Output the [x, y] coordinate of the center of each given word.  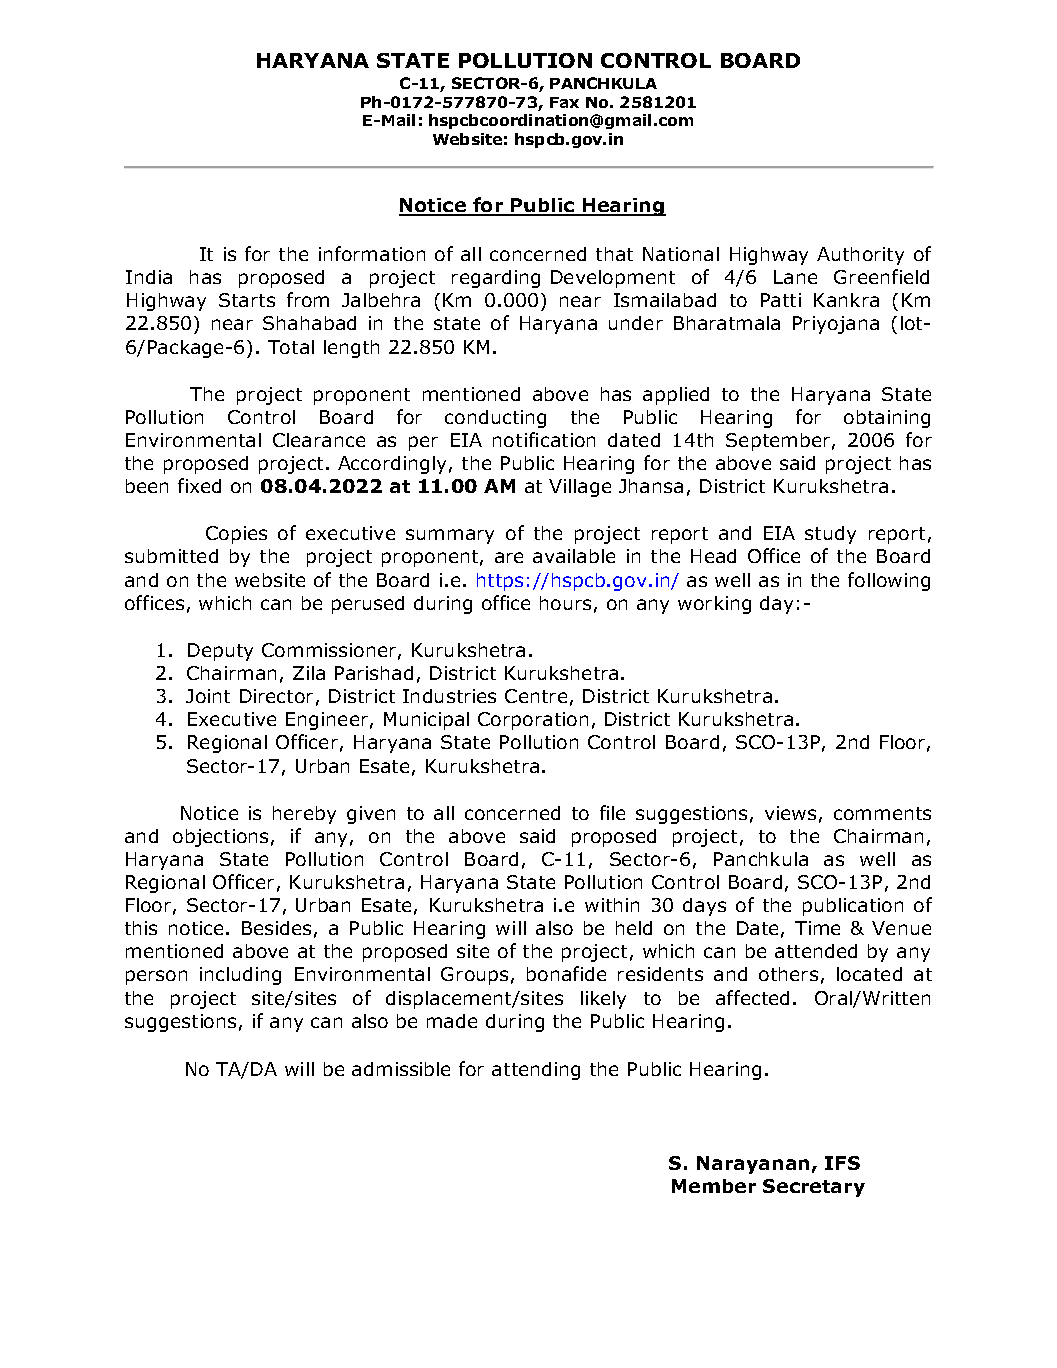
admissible [401, 1069]
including [240, 976]
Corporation [533, 721]
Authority [860, 256]
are [509, 557]
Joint [208, 696]
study [830, 535]
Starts [247, 300]
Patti [781, 300]
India [149, 277]
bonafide [566, 973]
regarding [496, 279]
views [790, 813]
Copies [236, 535]
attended [816, 951]
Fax [564, 102]
